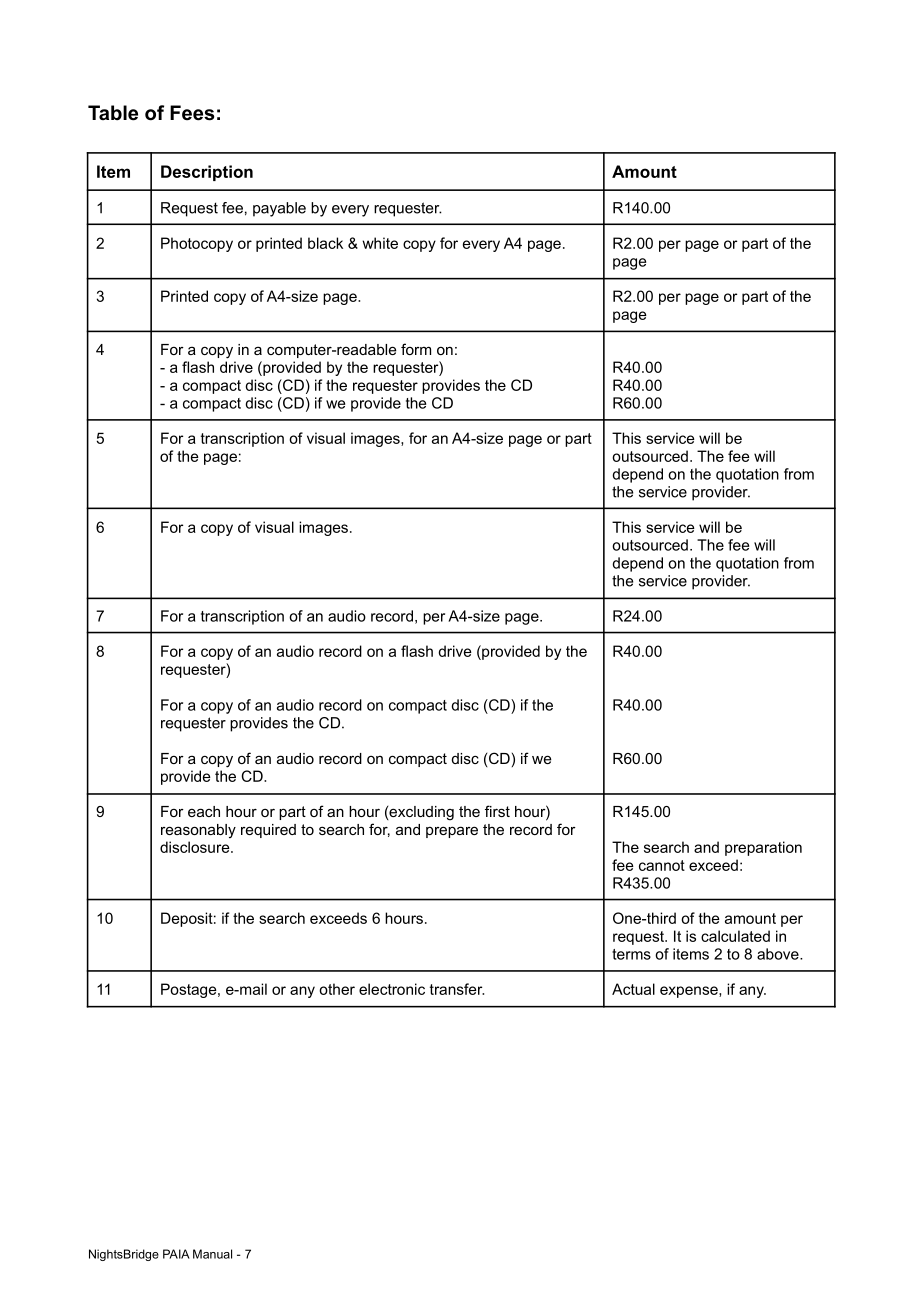 The image size is (924, 1307). I want to click on Description, so click(207, 173).
